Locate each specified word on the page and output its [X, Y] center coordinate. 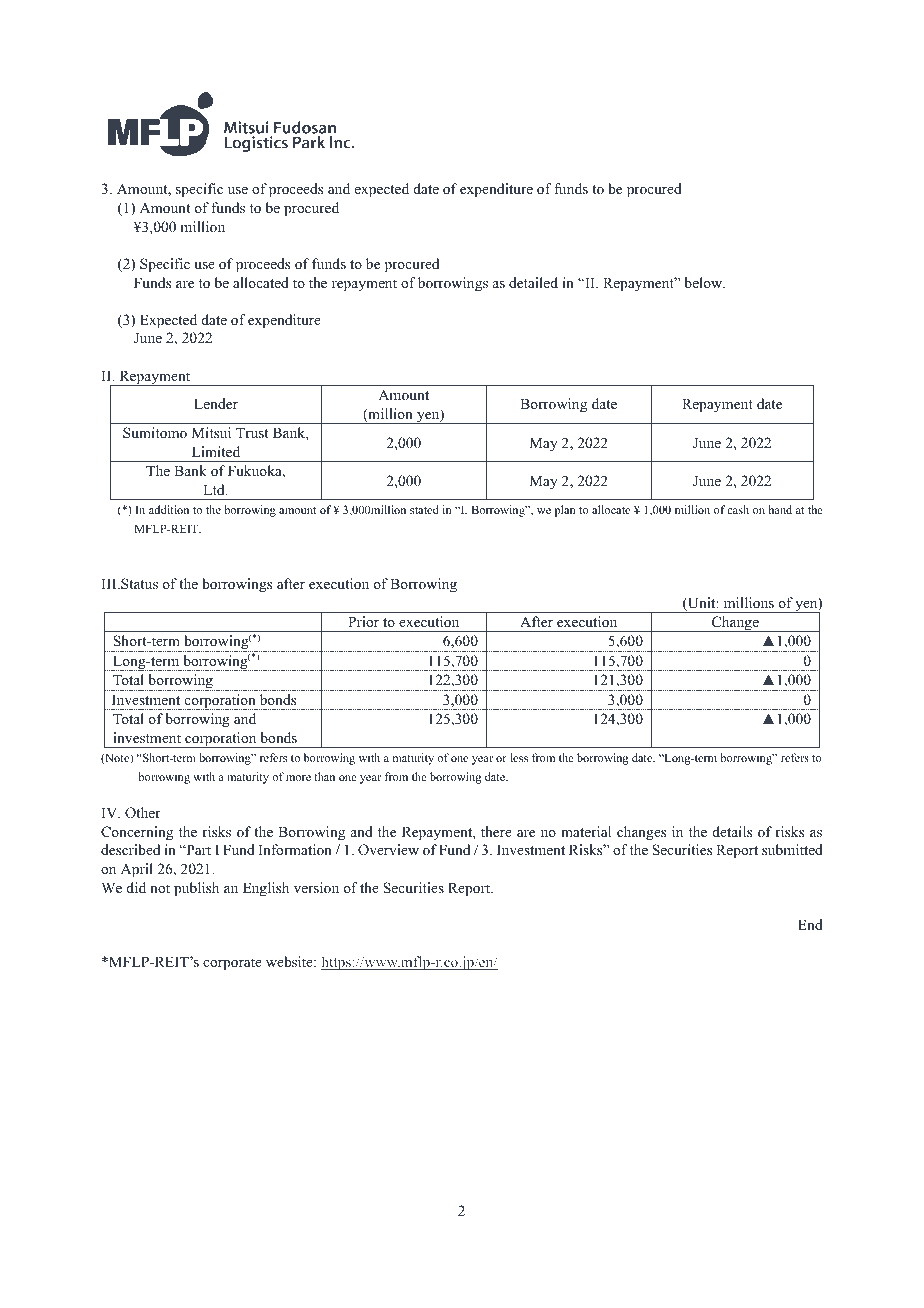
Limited [216, 451]
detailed [533, 282]
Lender [216, 403]
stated [424, 509]
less [519, 757]
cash [738, 509]
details [732, 831]
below [704, 282]
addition [169, 509]
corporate [232, 964]
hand [780, 509]
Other [143, 813]
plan [565, 511]
